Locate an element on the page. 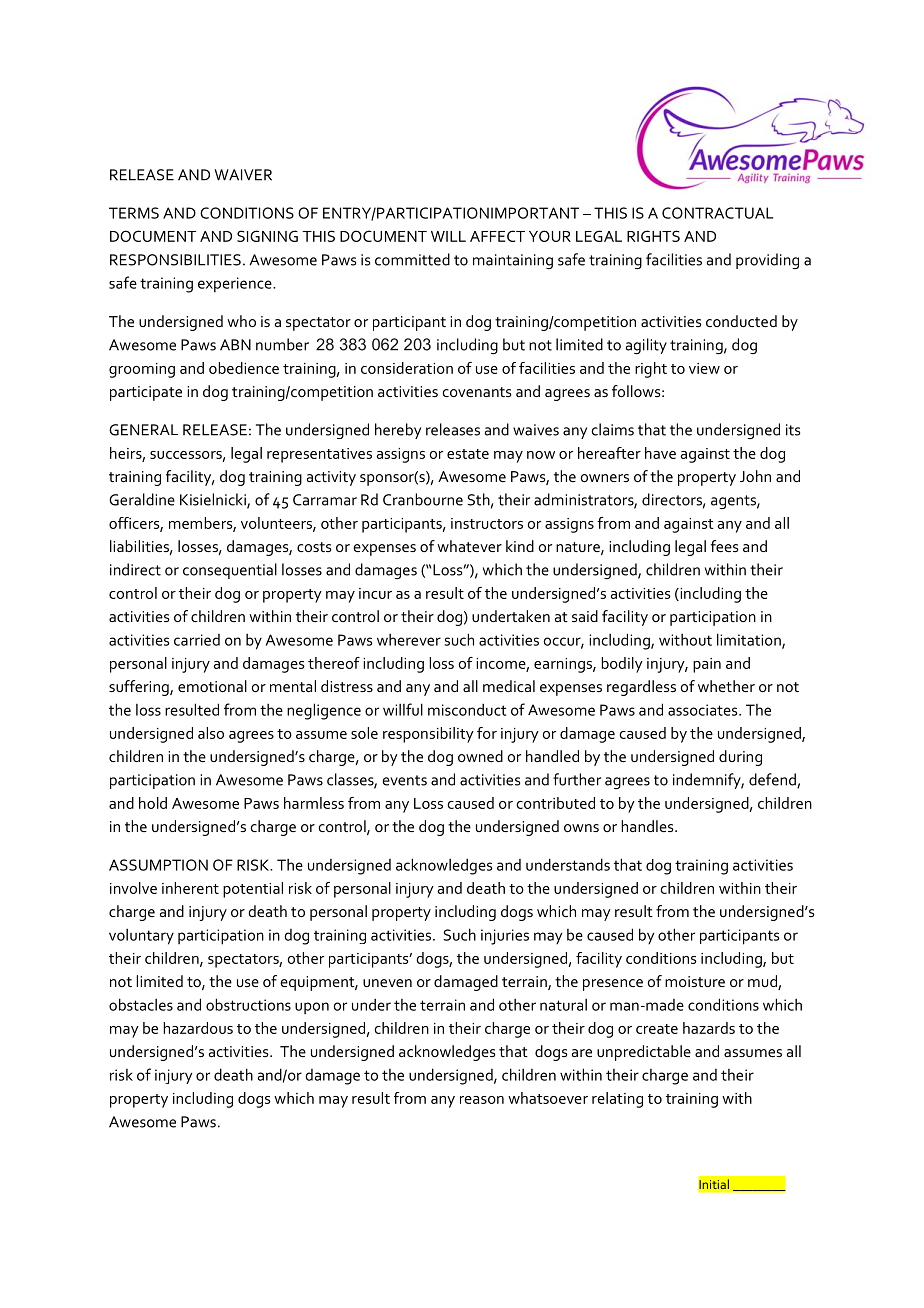 The width and height of the image is (924, 1308). during is located at coordinates (740, 758).
